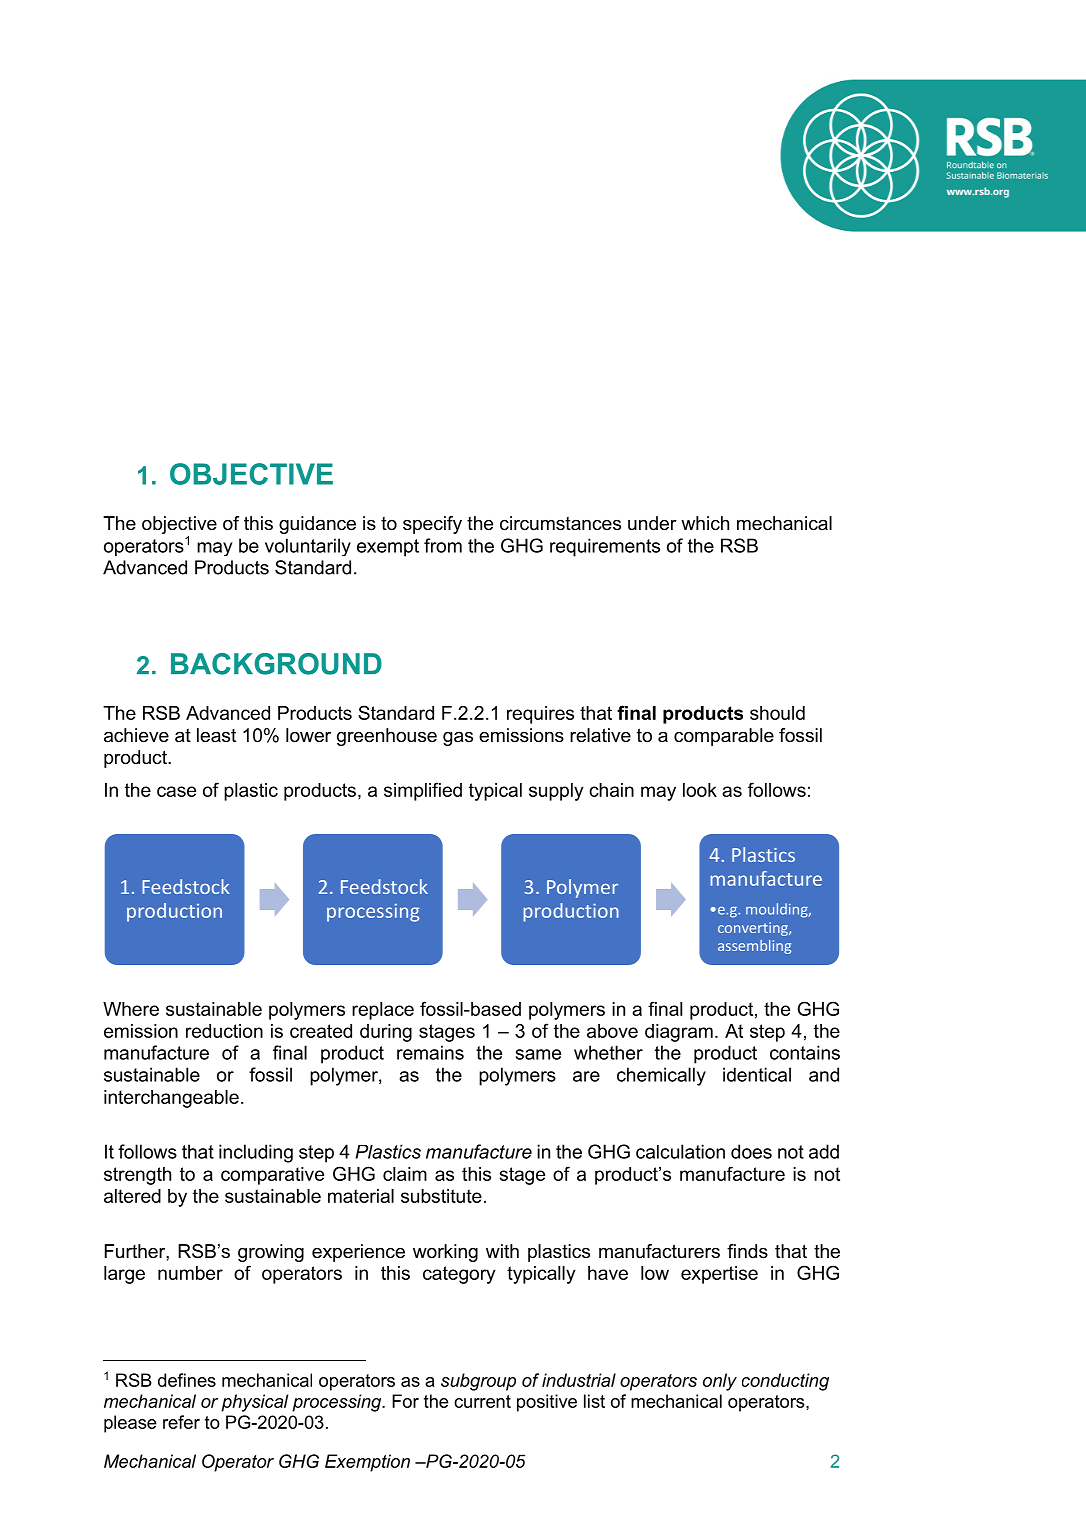 The image size is (1086, 1536). I want to click on from, so click(443, 545).
